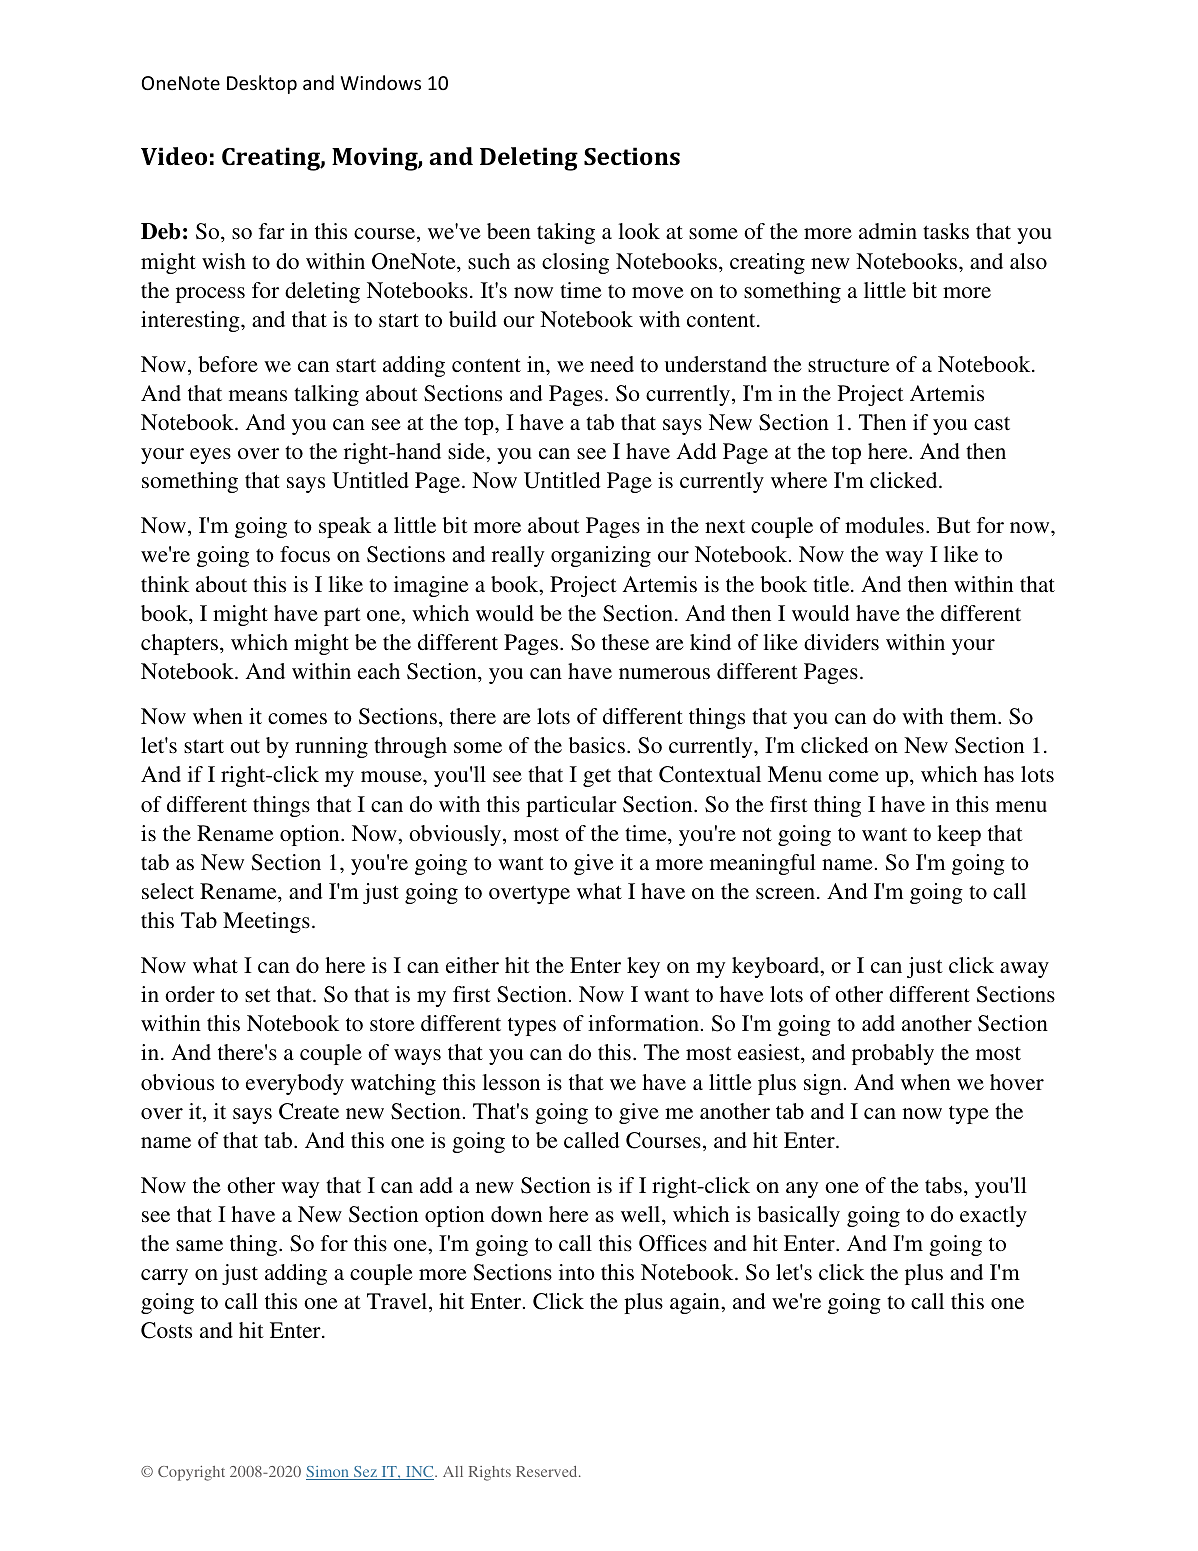 The width and height of the image is (1198, 1551). What do you see at coordinates (954, 525) in the image?
I see `But` at bounding box center [954, 525].
